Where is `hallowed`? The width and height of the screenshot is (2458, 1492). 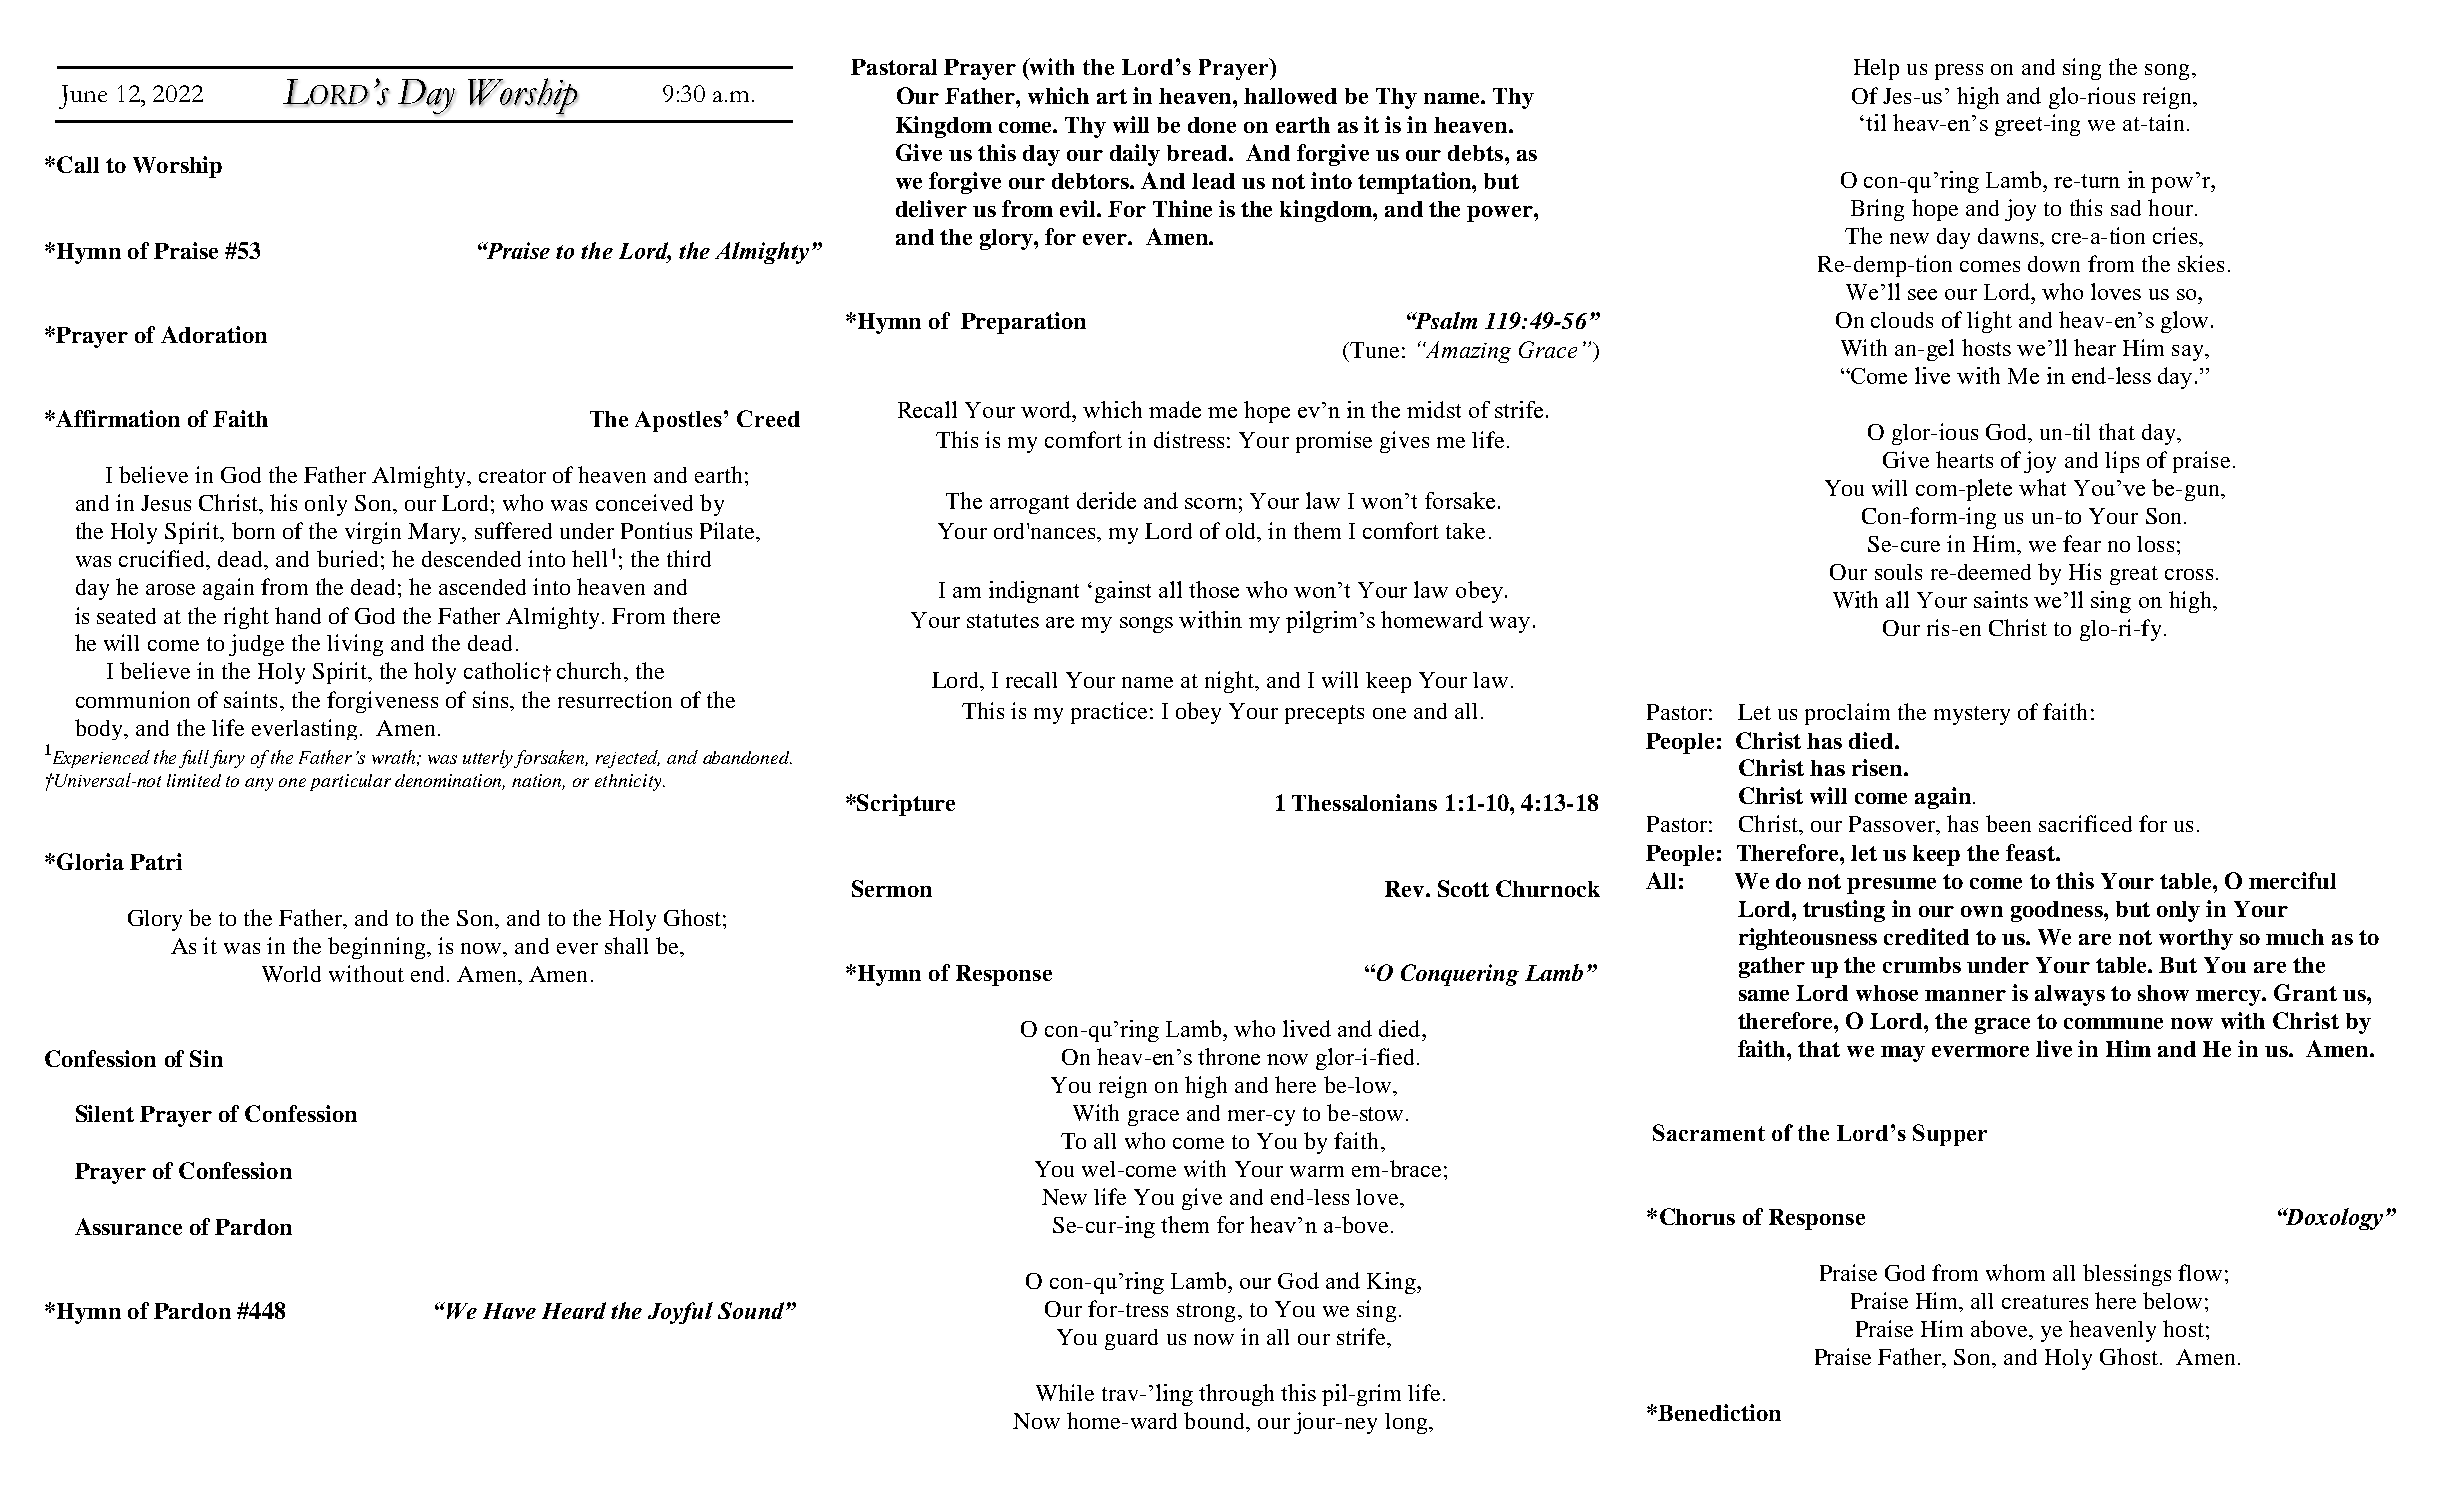 hallowed is located at coordinates (1290, 96).
